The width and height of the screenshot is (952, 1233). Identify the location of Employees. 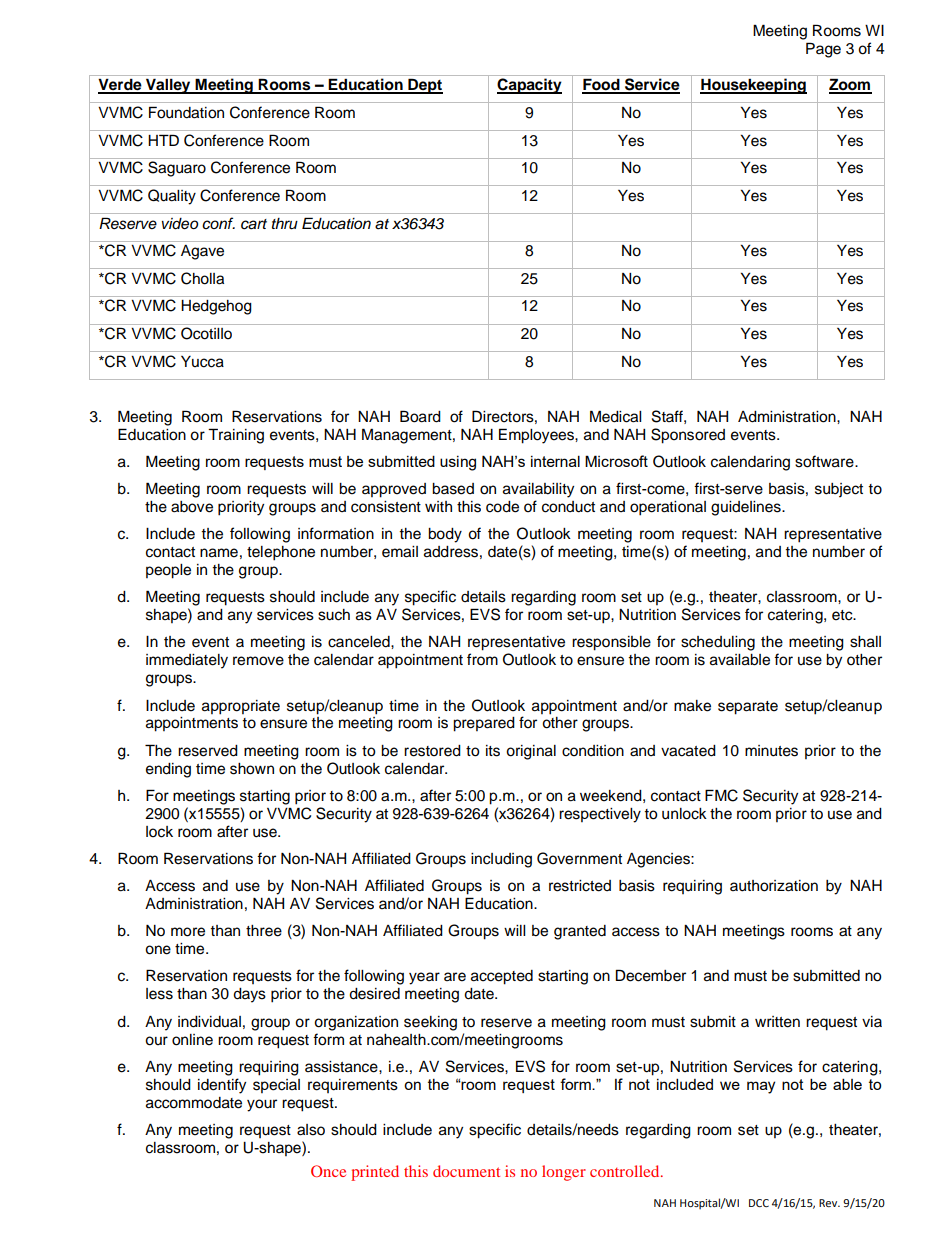
(537, 436).
